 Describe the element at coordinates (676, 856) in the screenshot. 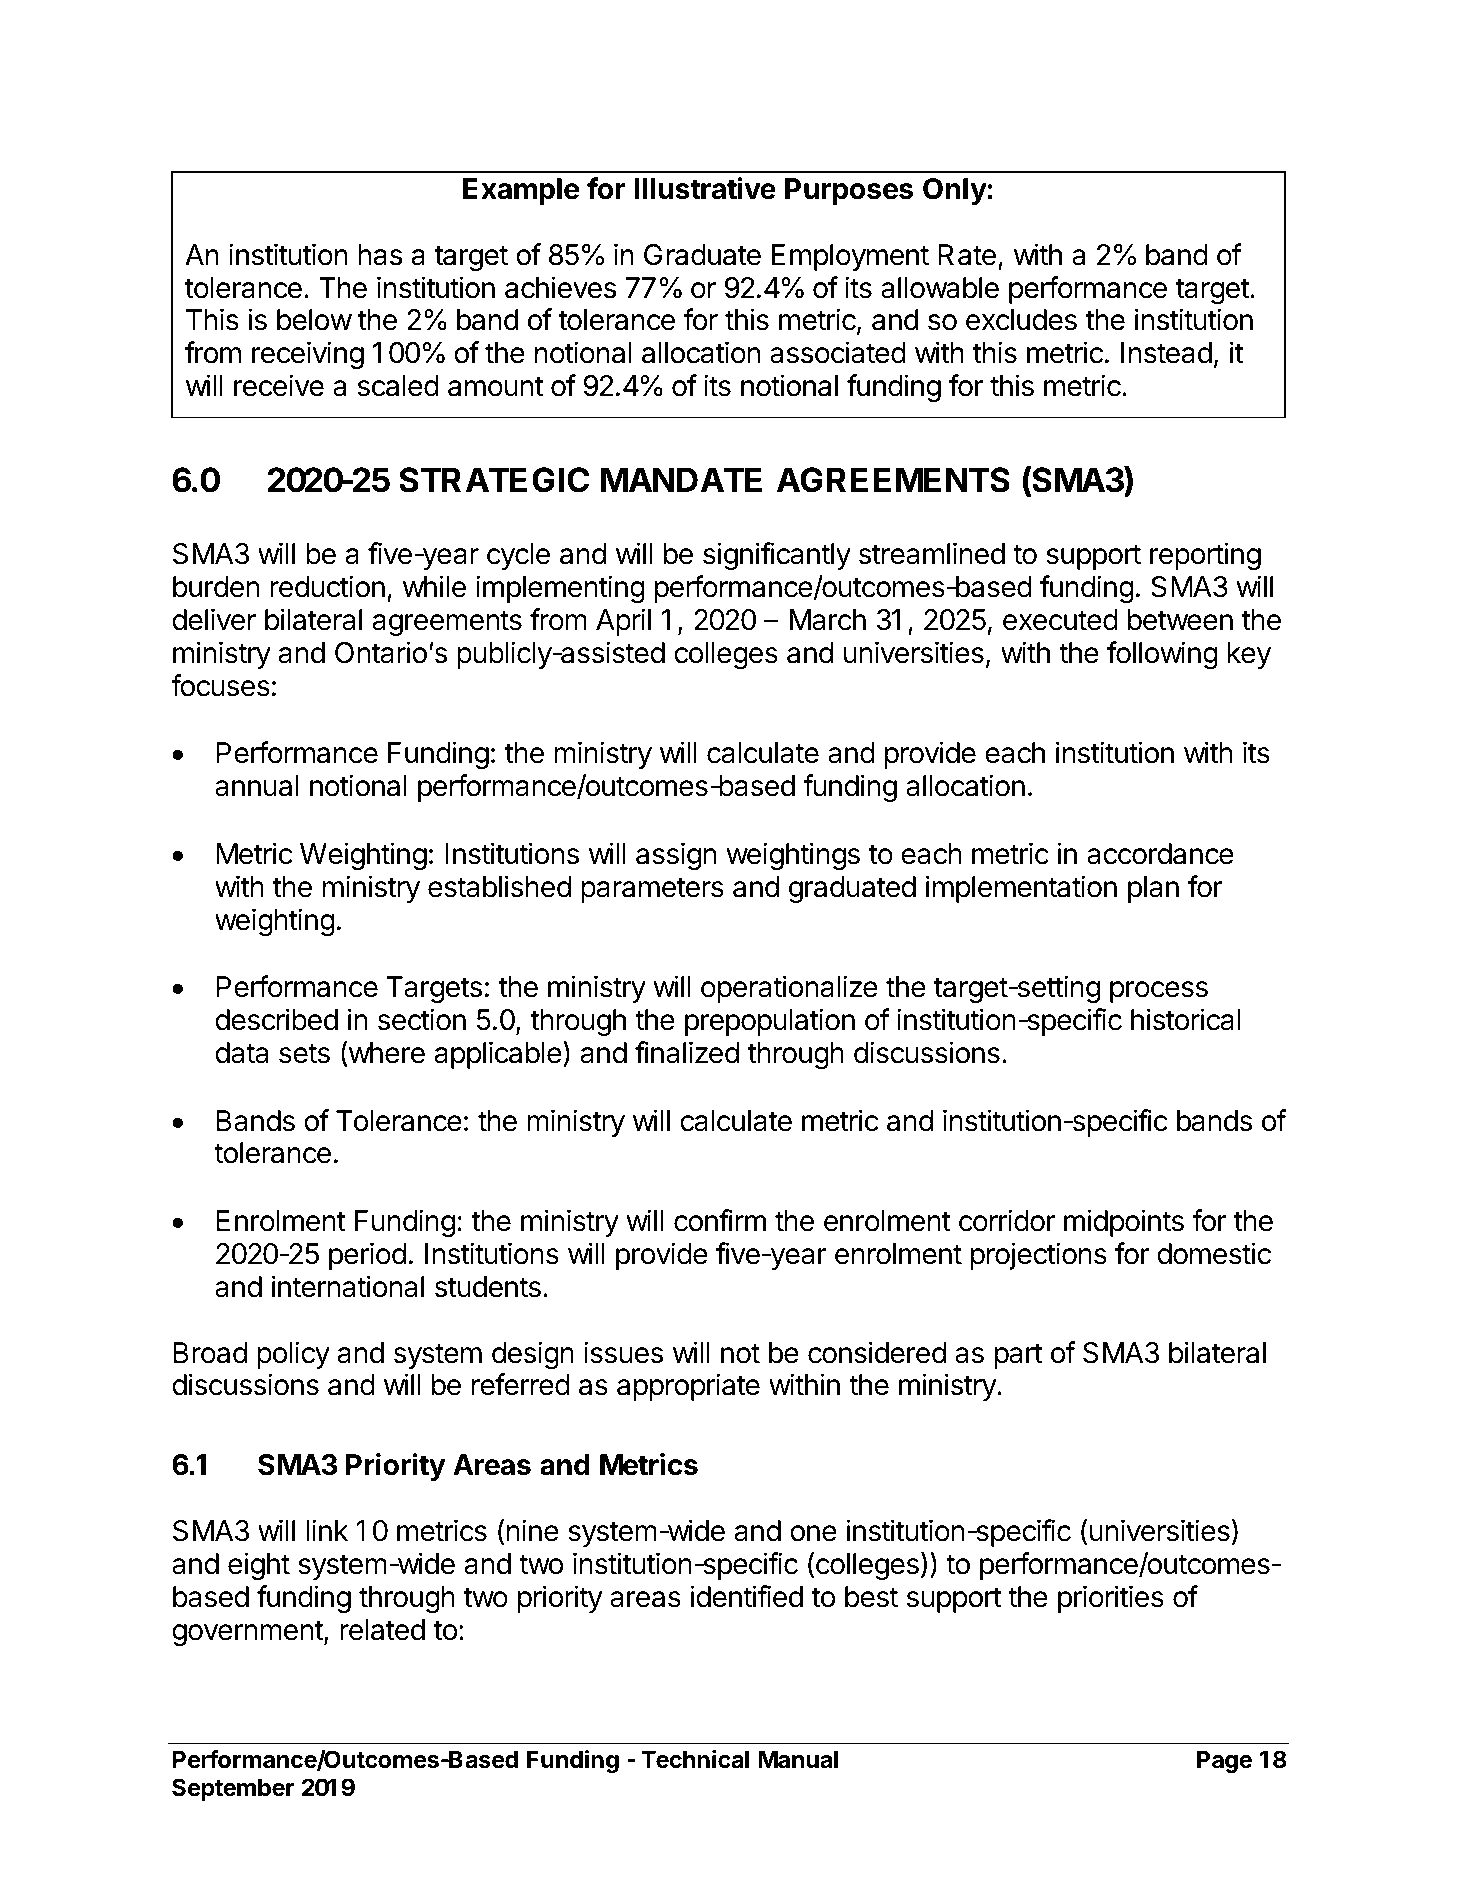

I see `assign` at that location.
